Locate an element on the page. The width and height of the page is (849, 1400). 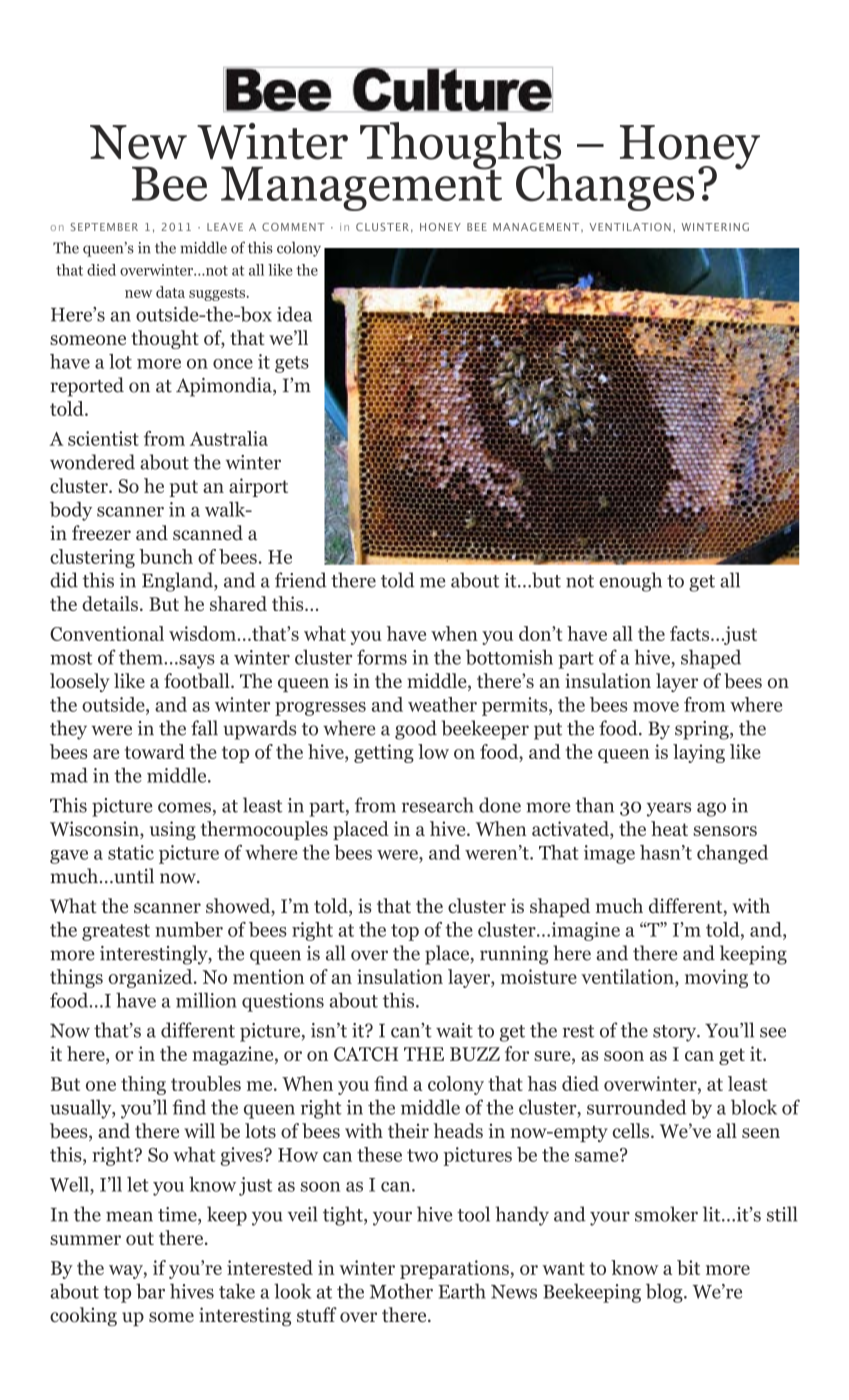
toward is located at coordinates (155, 751).
